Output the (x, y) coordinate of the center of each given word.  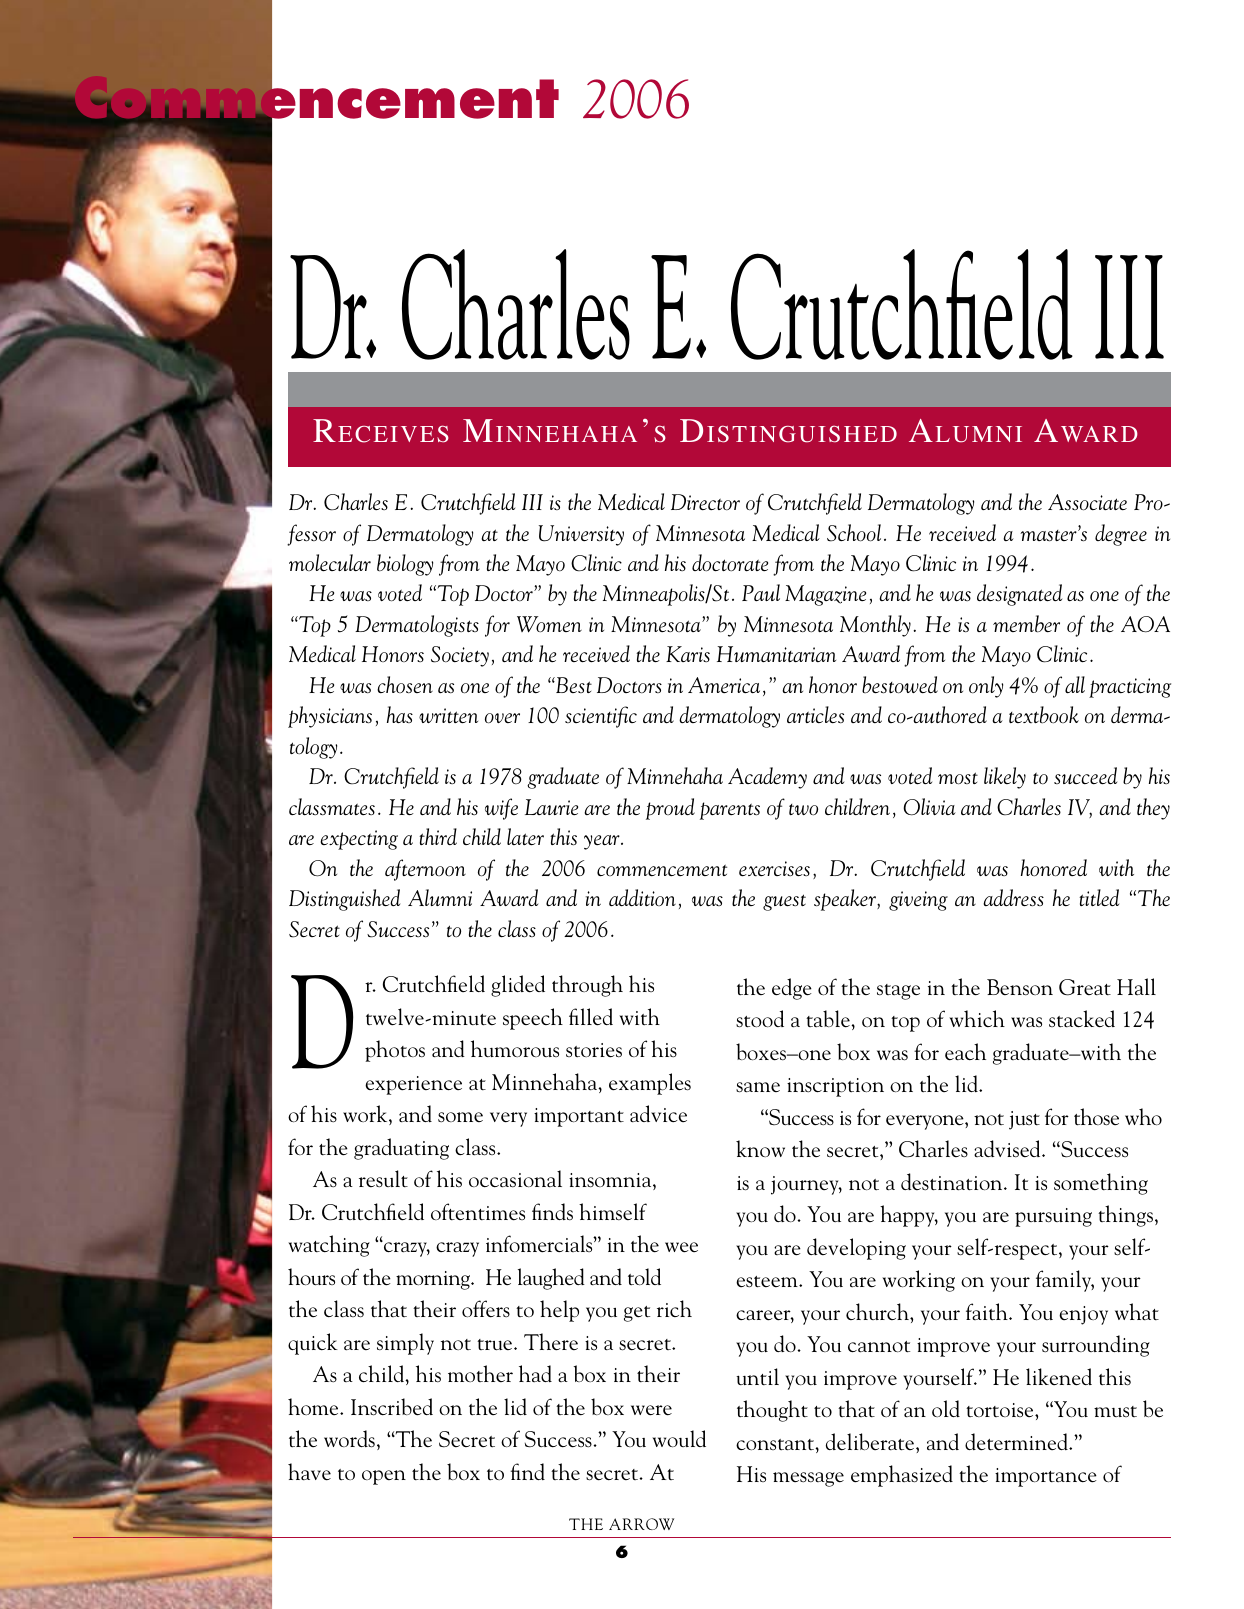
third (438, 836)
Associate (1087, 502)
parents (730, 811)
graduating (401, 1149)
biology (405, 565)
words (349, 1439)
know (760, 1148)
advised (1008, 1149)
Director (705, 502)
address (1013, 898)
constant (776, 1445)
